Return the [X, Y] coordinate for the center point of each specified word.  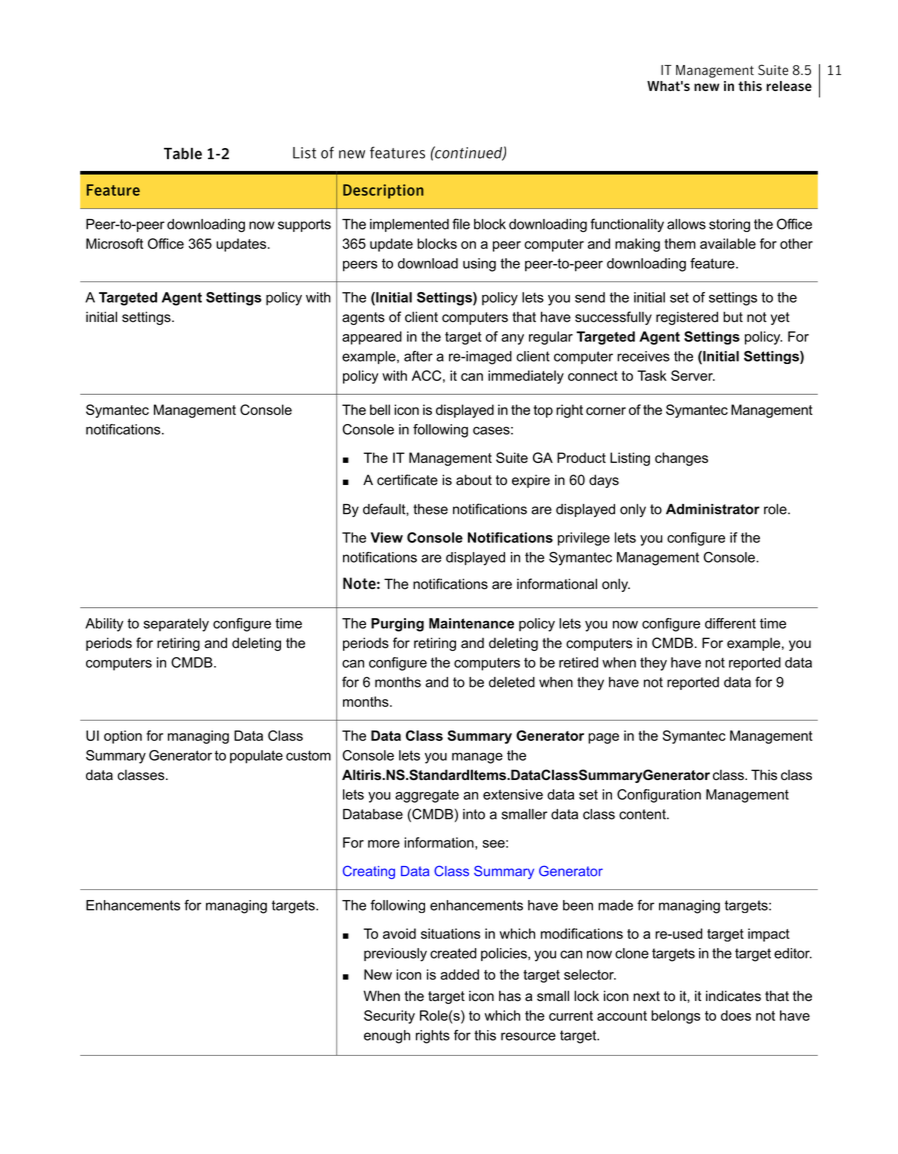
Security [389, 1017]
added [459, 974]
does [736, 1015]
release [789, 86]
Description [383, 191]
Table [183, 153]
